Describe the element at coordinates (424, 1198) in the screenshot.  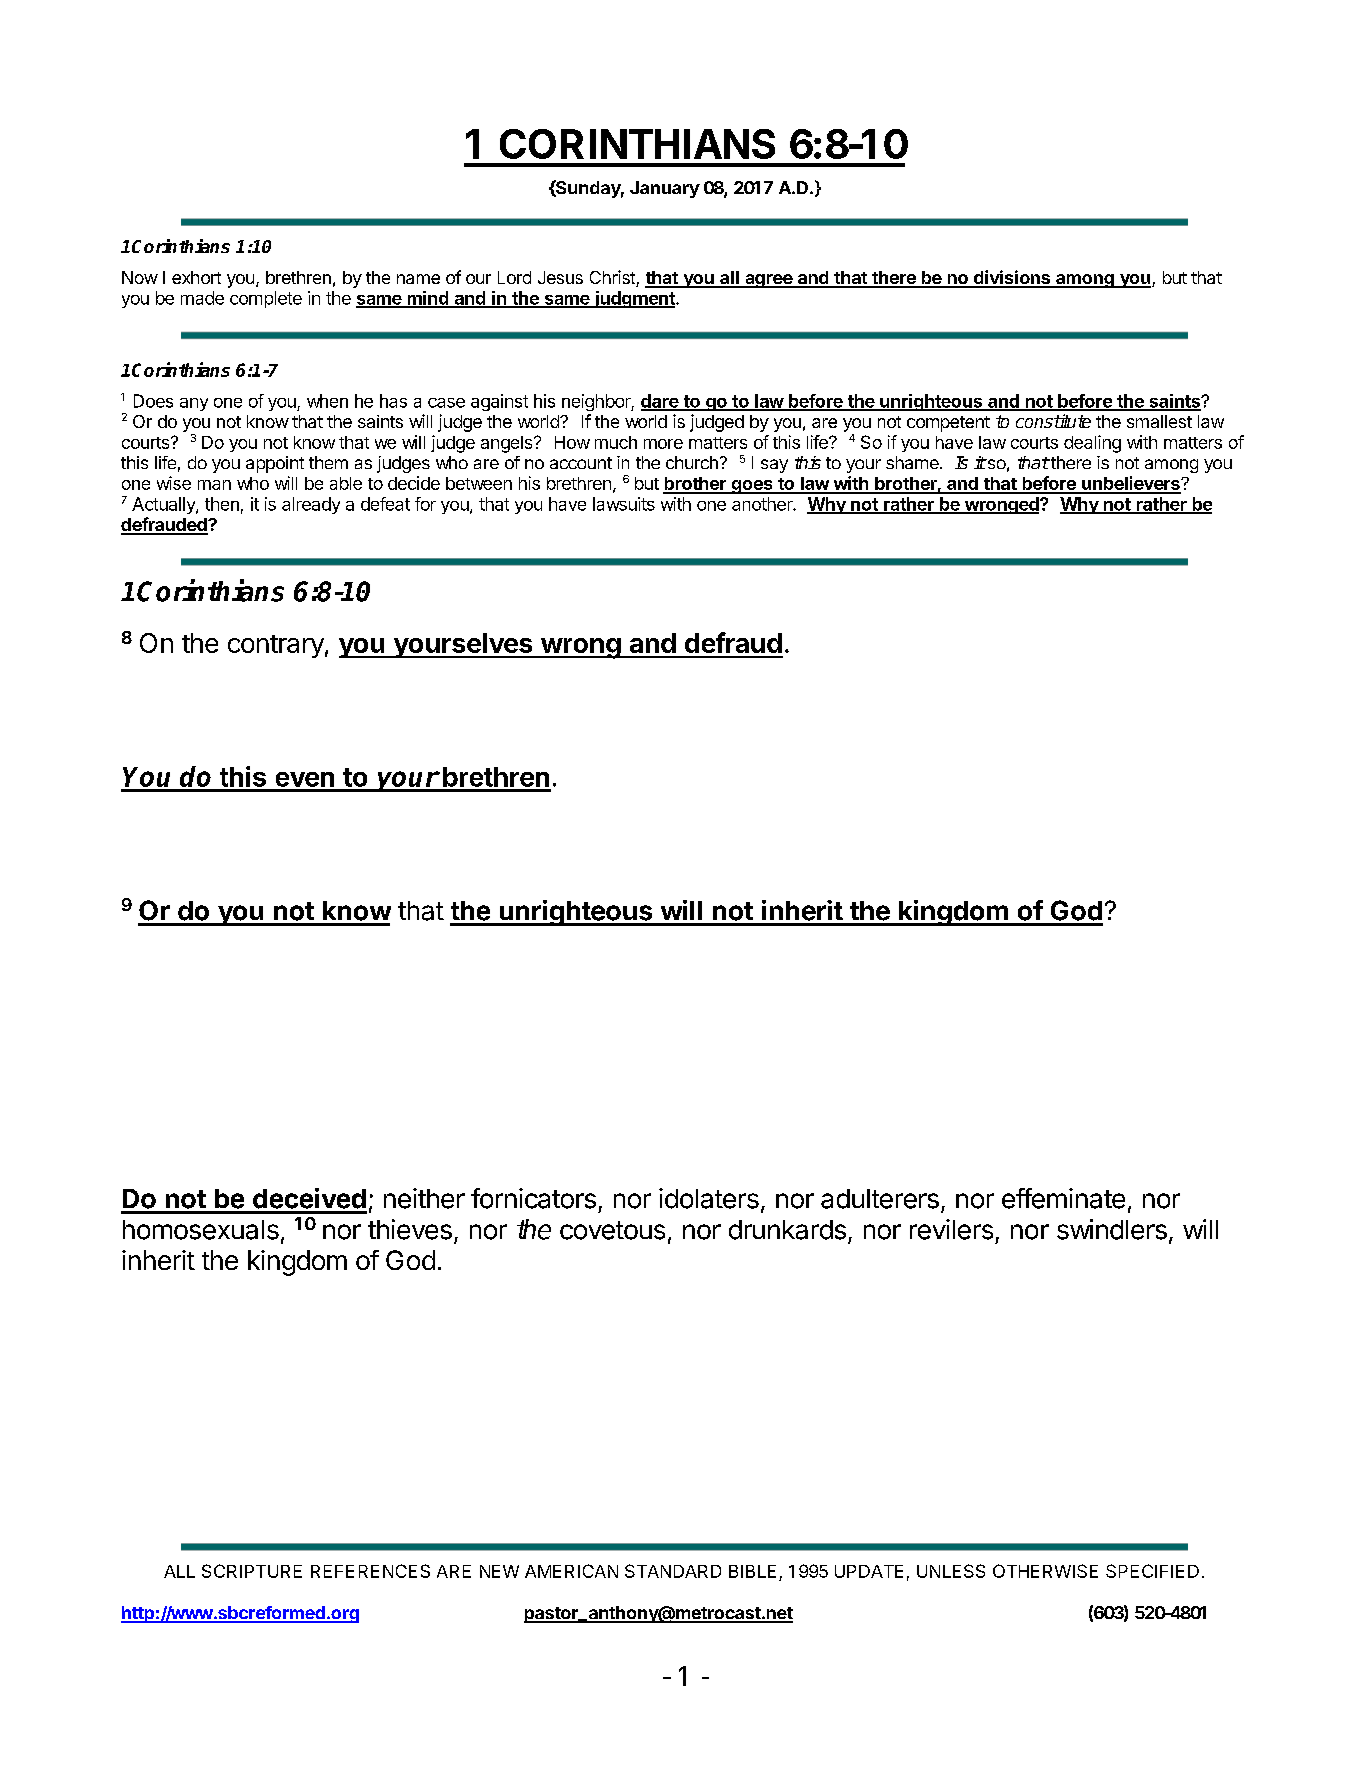
I see `neither` at that location.
